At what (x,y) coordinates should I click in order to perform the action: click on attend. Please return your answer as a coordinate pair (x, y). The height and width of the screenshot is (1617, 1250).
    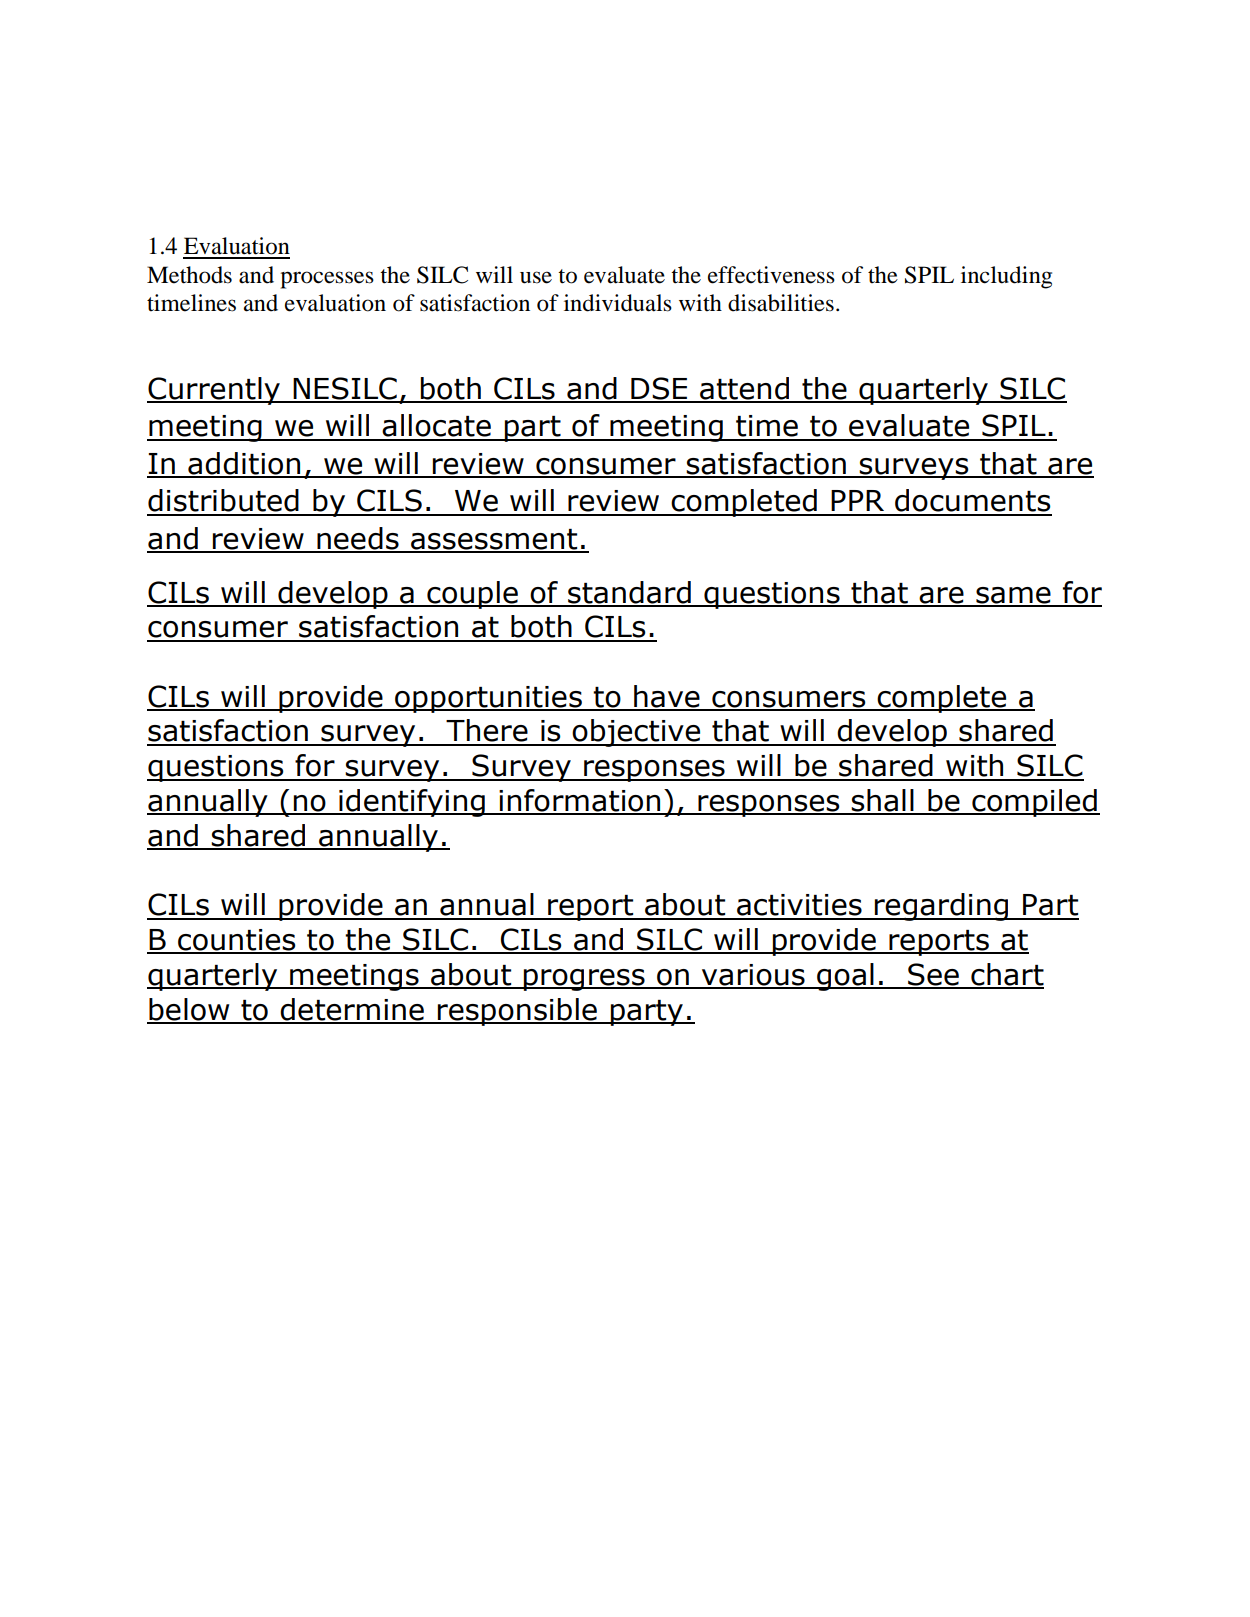
    Looking at the image, I should click on (744, 389).
